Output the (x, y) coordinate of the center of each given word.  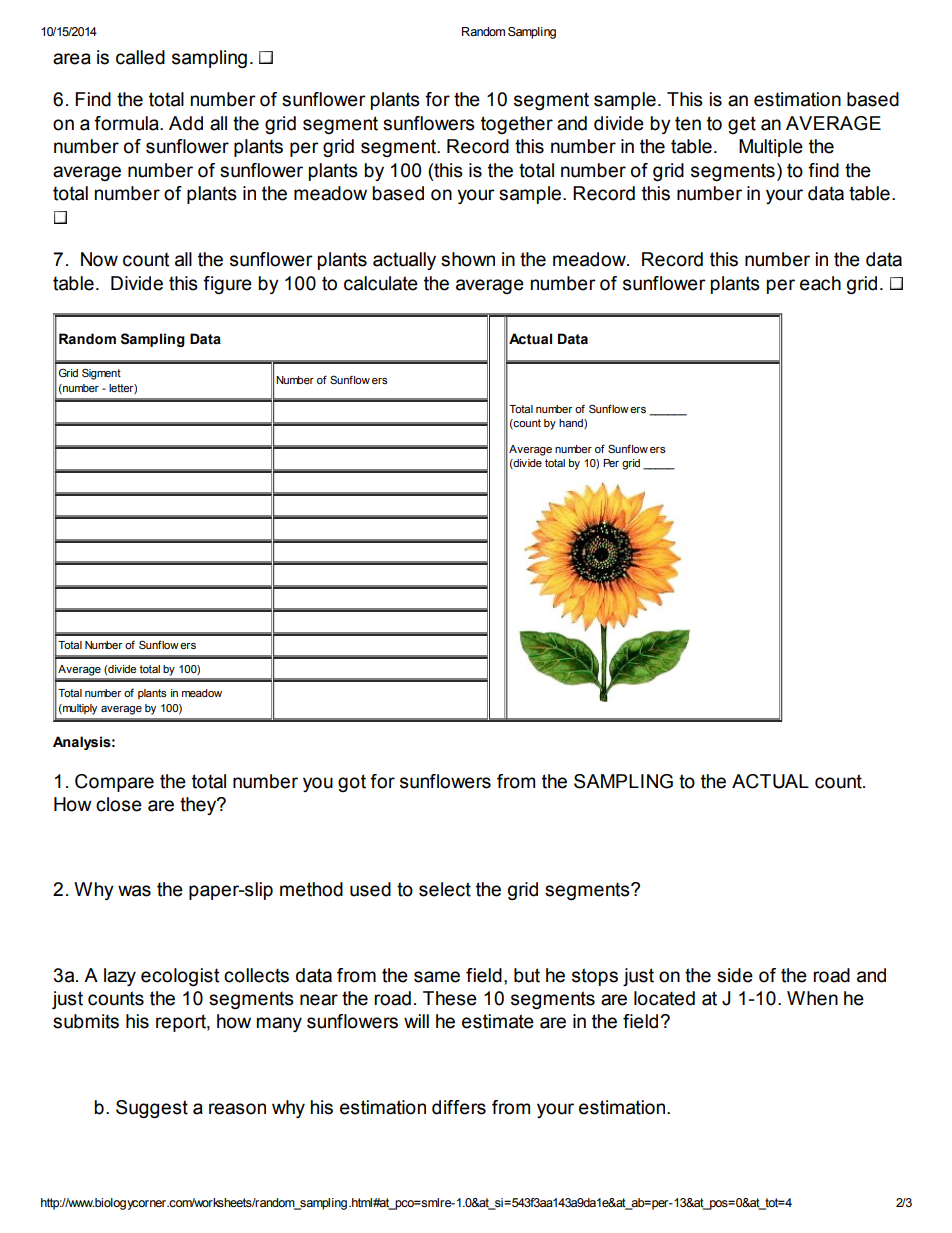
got (352, 783)
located (664, 998)
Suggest (152, 1109)
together (517, 125)
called (140, 57)
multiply (79, 709)
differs (459, 1107)
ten (688, 123)
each (820, 283)
